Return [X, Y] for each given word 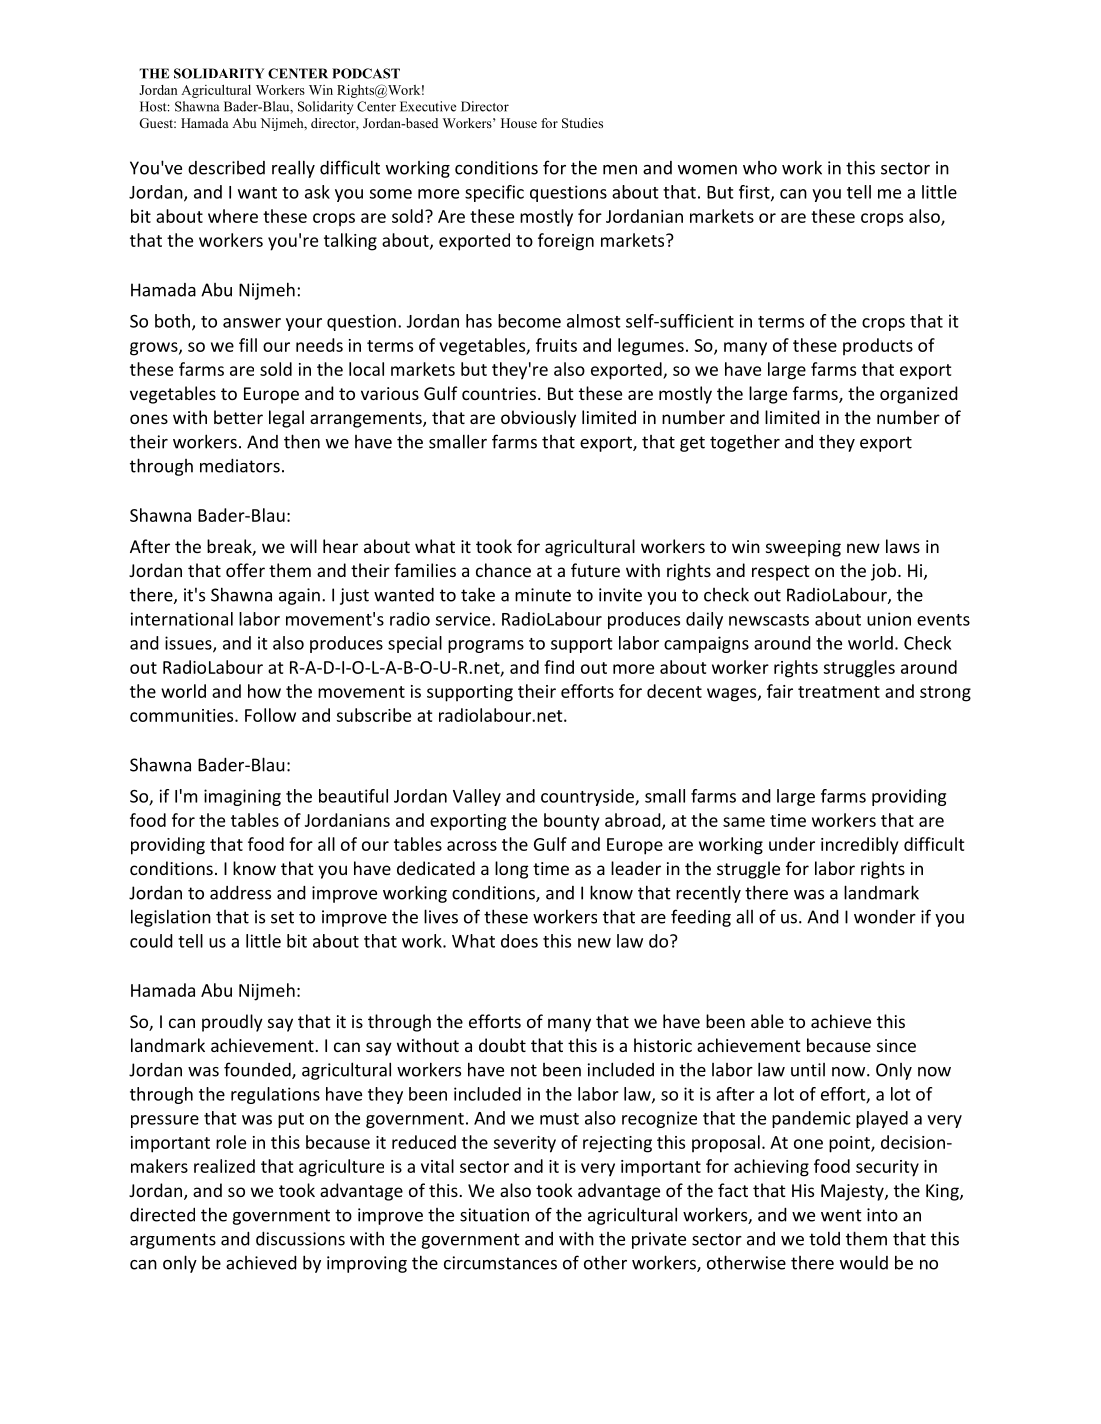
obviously [538, 419]
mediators [240, 466]
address [240, 893]
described [226, 168]
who [760, 168]
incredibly [859, 846]
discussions [300, 1239]
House [519, 123]
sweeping [803, 548]
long [512, 870]
